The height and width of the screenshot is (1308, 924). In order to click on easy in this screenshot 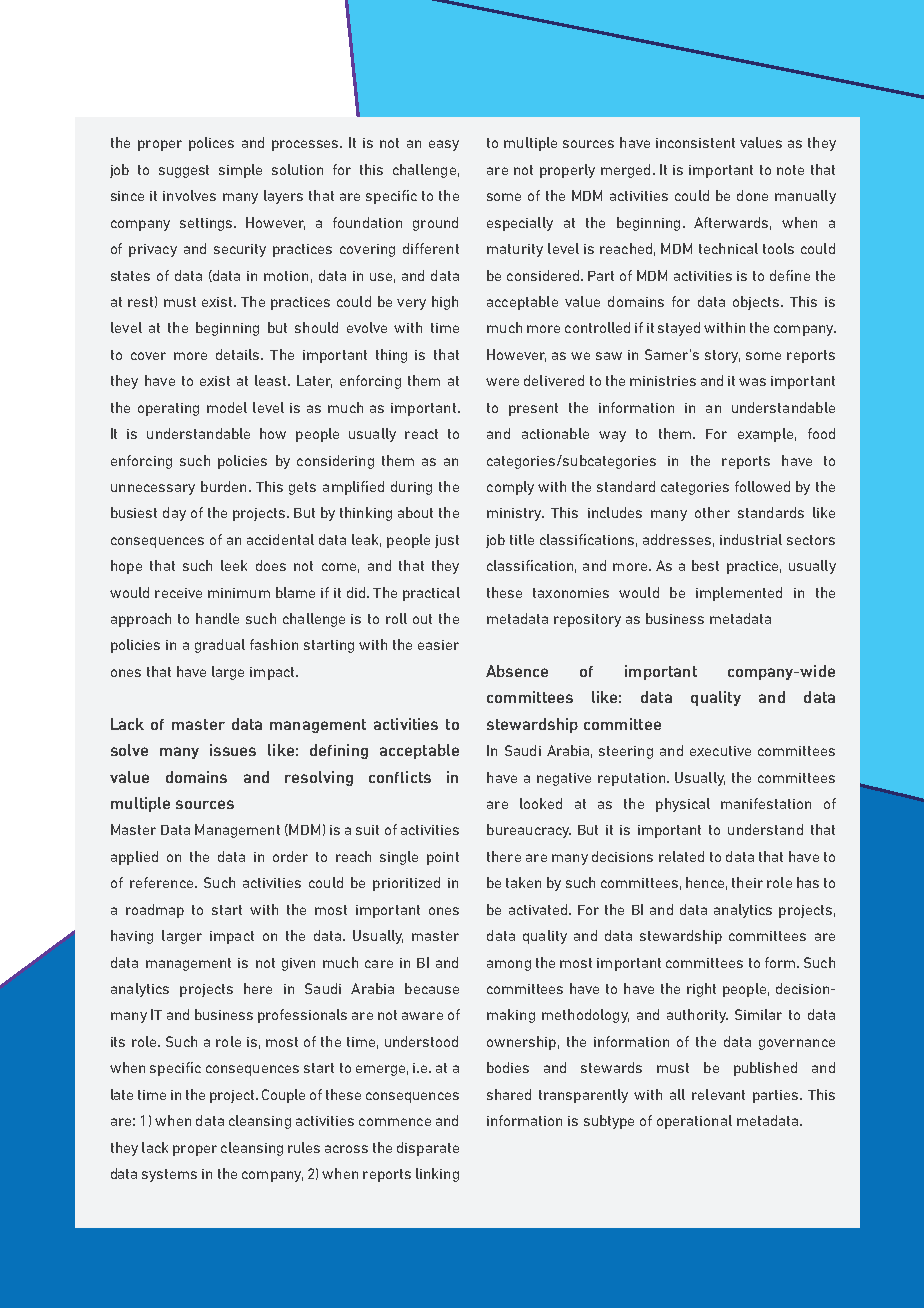, I will do `click(444, 145)`.
